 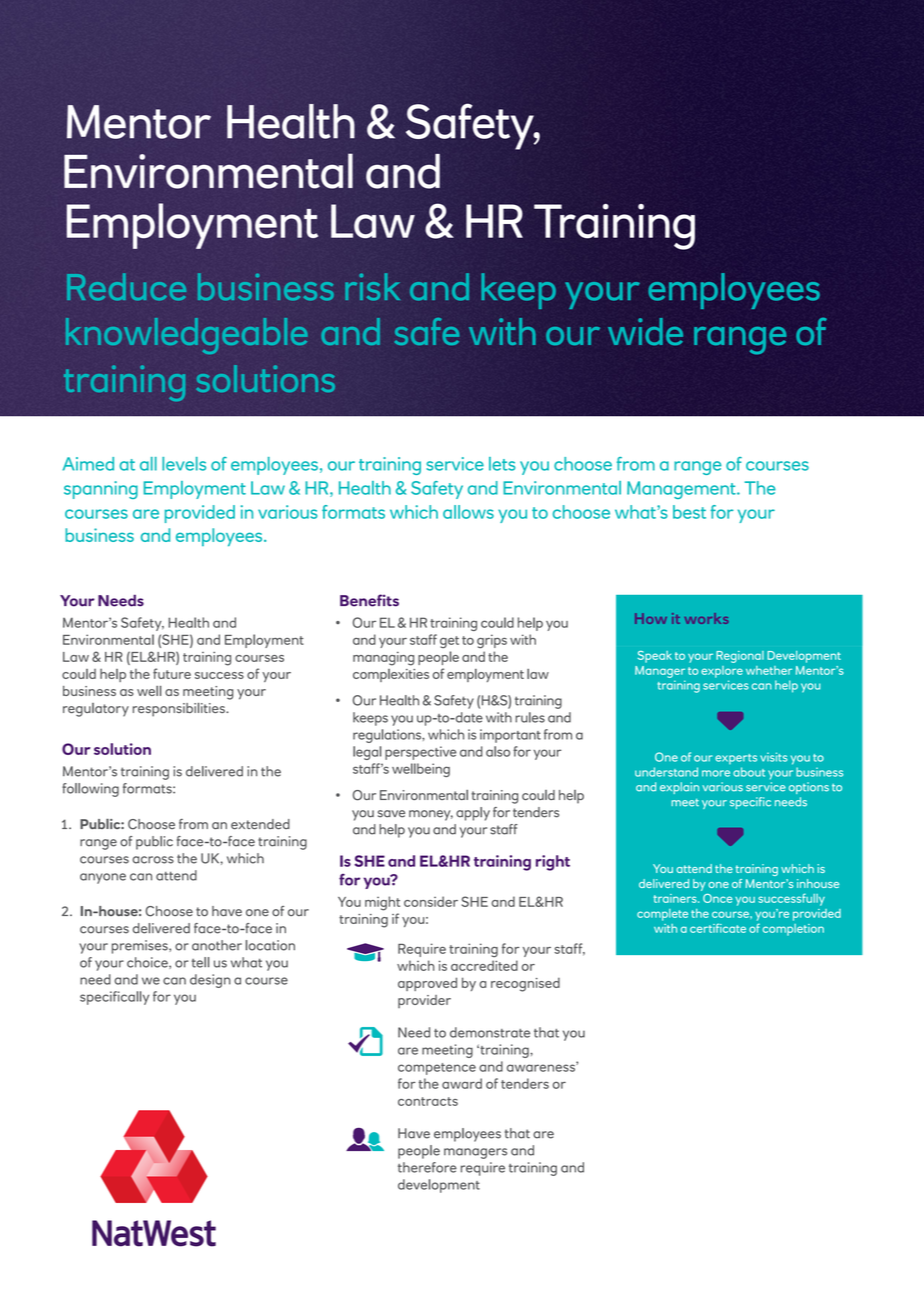 What do you see at coordinates (645, 331) in the screenshot?
I see `wide` at bounding box center [645, 331].
